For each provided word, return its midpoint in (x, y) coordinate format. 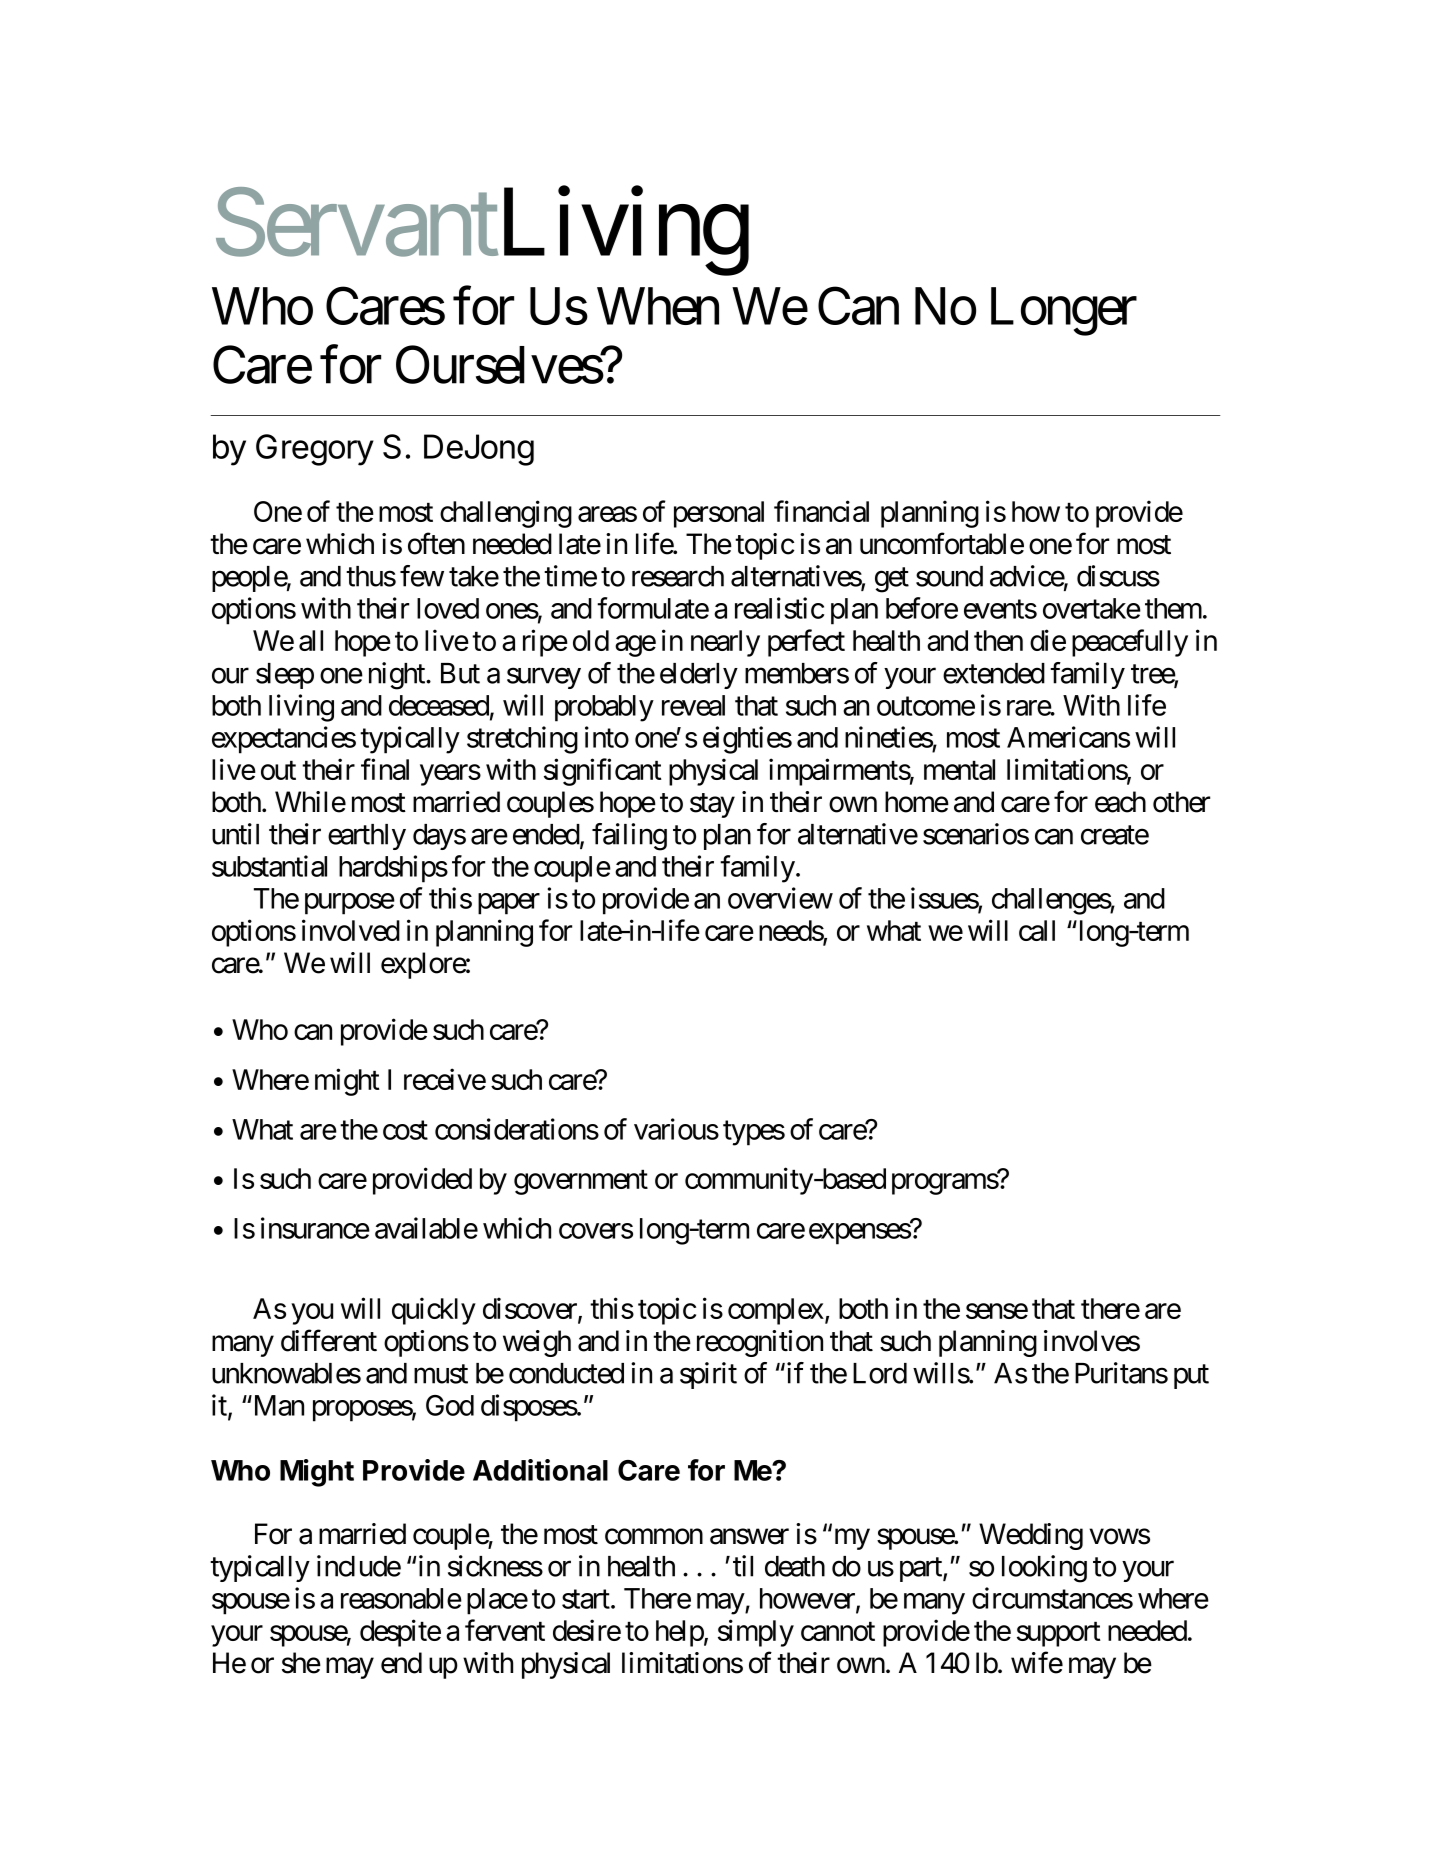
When (658, 306)
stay (712, 805)
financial (821, 511)
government (581, 1182)
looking (1044, 1569)
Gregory (315, 450)
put (1191, 1377)
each (1120, 802)
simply (756, 1633)
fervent (505, 1630)
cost (405, 1130)
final (385, 769)
